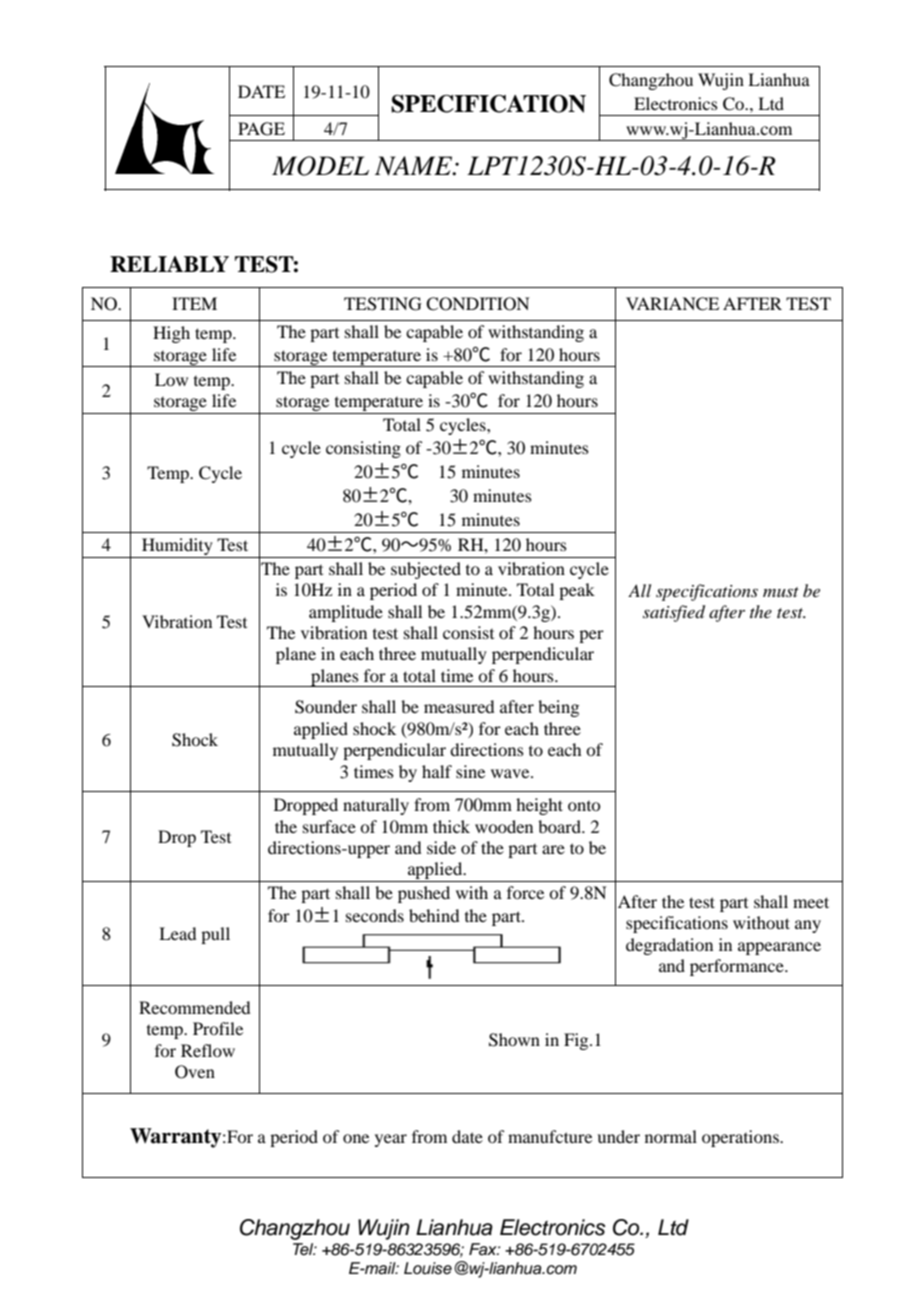 The width and height of the image is (924, 1308). What do you see at coordinates (459, 706) in the image?
I see `measured` at bounding box center [459, 706].
